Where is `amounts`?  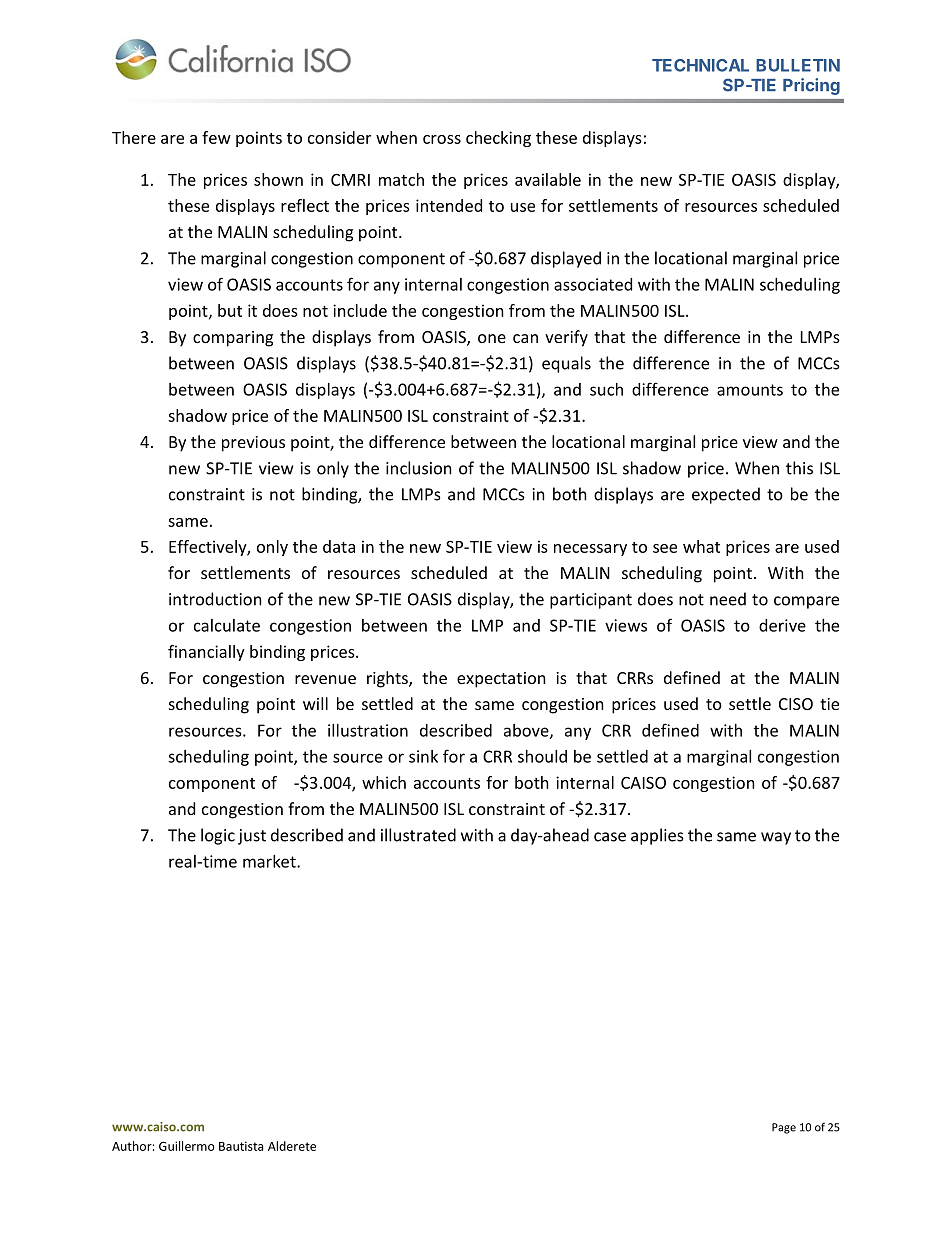
amounts is located at coordinates (750, 390).
